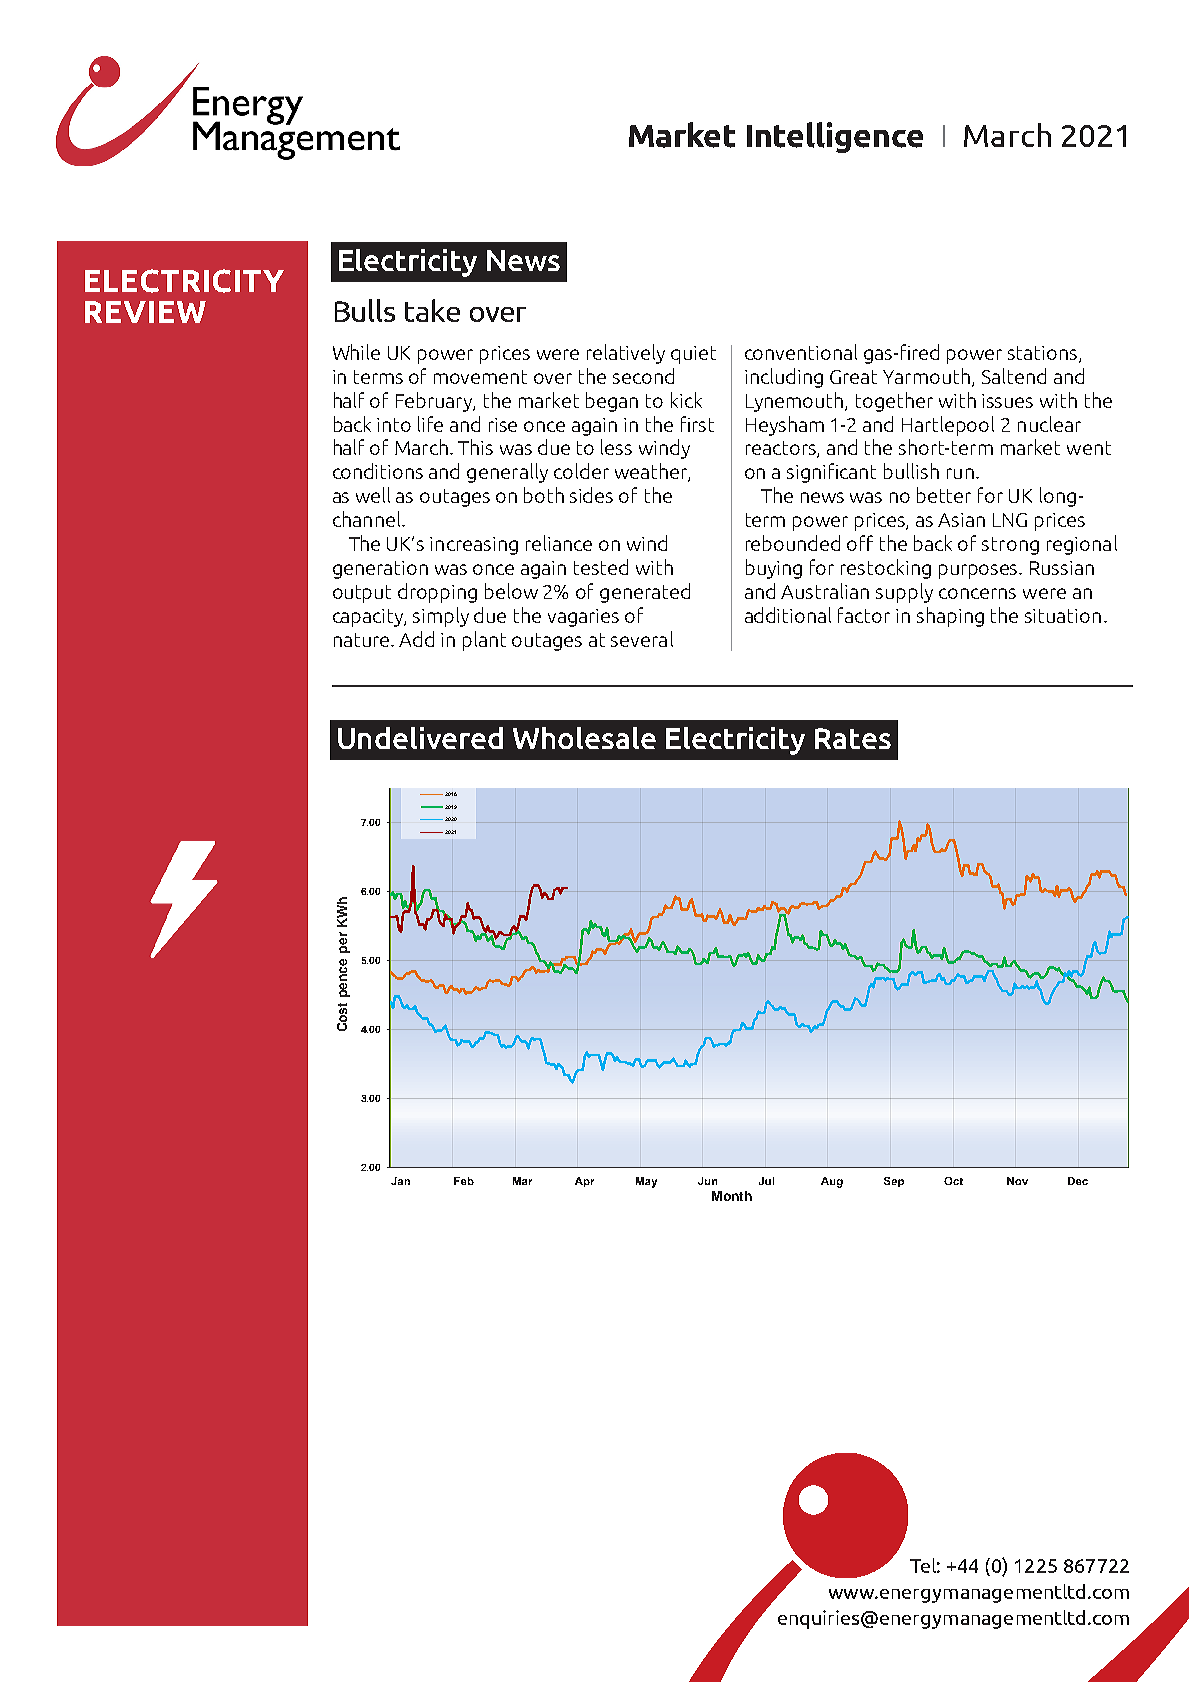  Describe the element at coordinates (365, 310) in the screenshot. I see `Bulls` at that location.
